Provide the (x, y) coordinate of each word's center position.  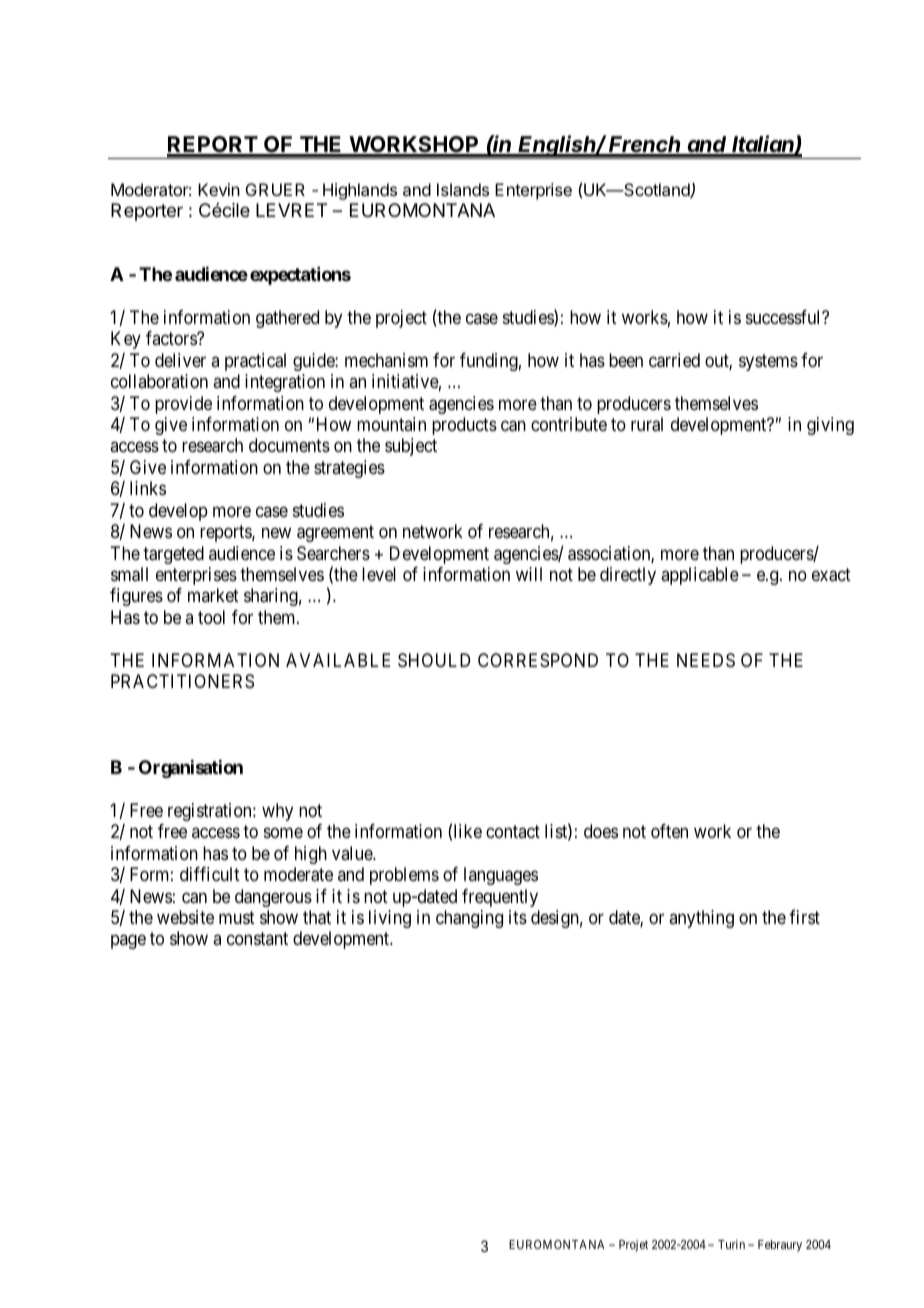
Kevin (219, 189)
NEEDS (706, 660)
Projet (633, 1246)
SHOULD (434, 660)
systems (768, 362)
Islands (463, 189)
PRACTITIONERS (182, 681)
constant (257, 939)
